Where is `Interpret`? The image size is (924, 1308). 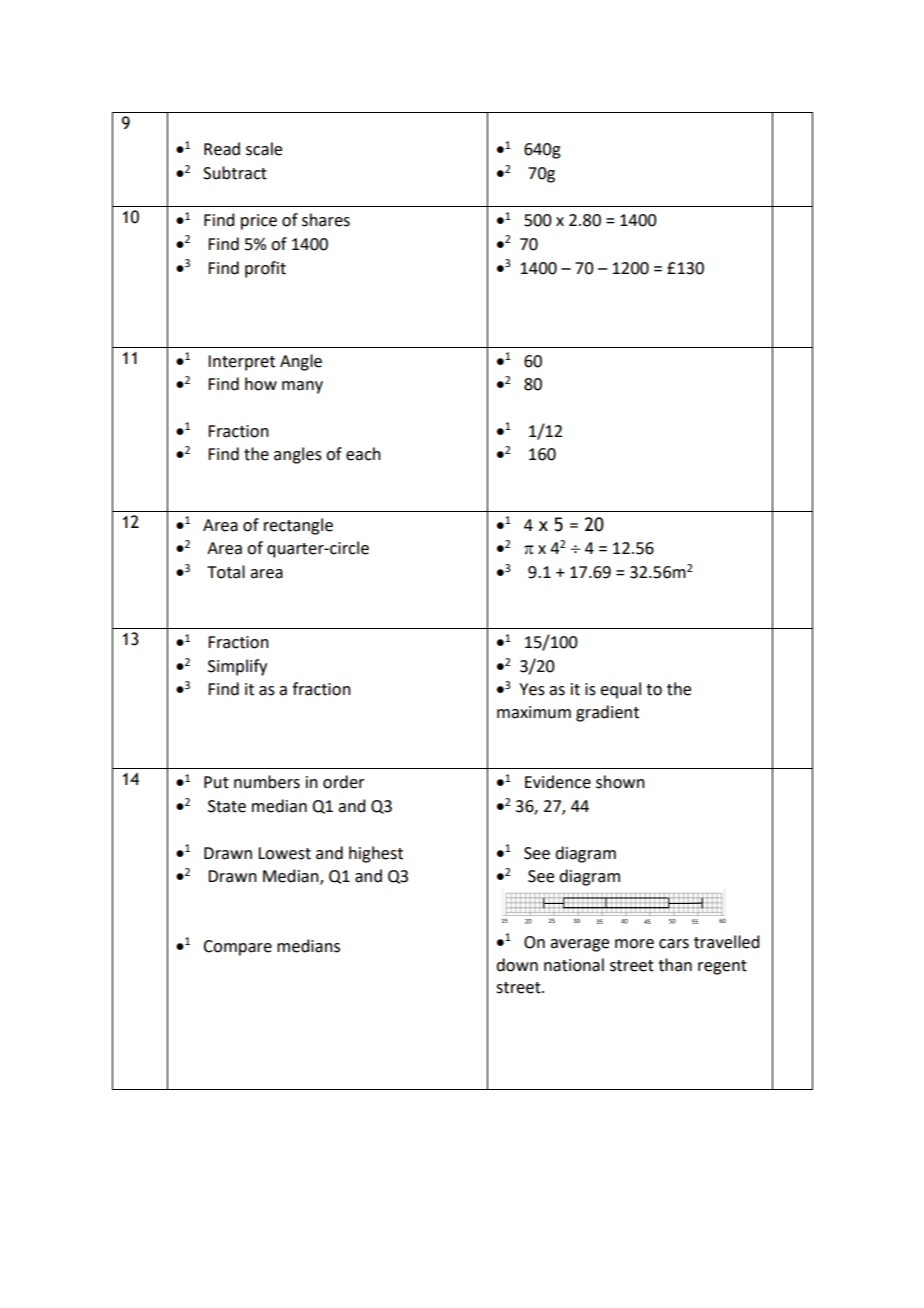 Interpret is located at coordinates (241, 363).
